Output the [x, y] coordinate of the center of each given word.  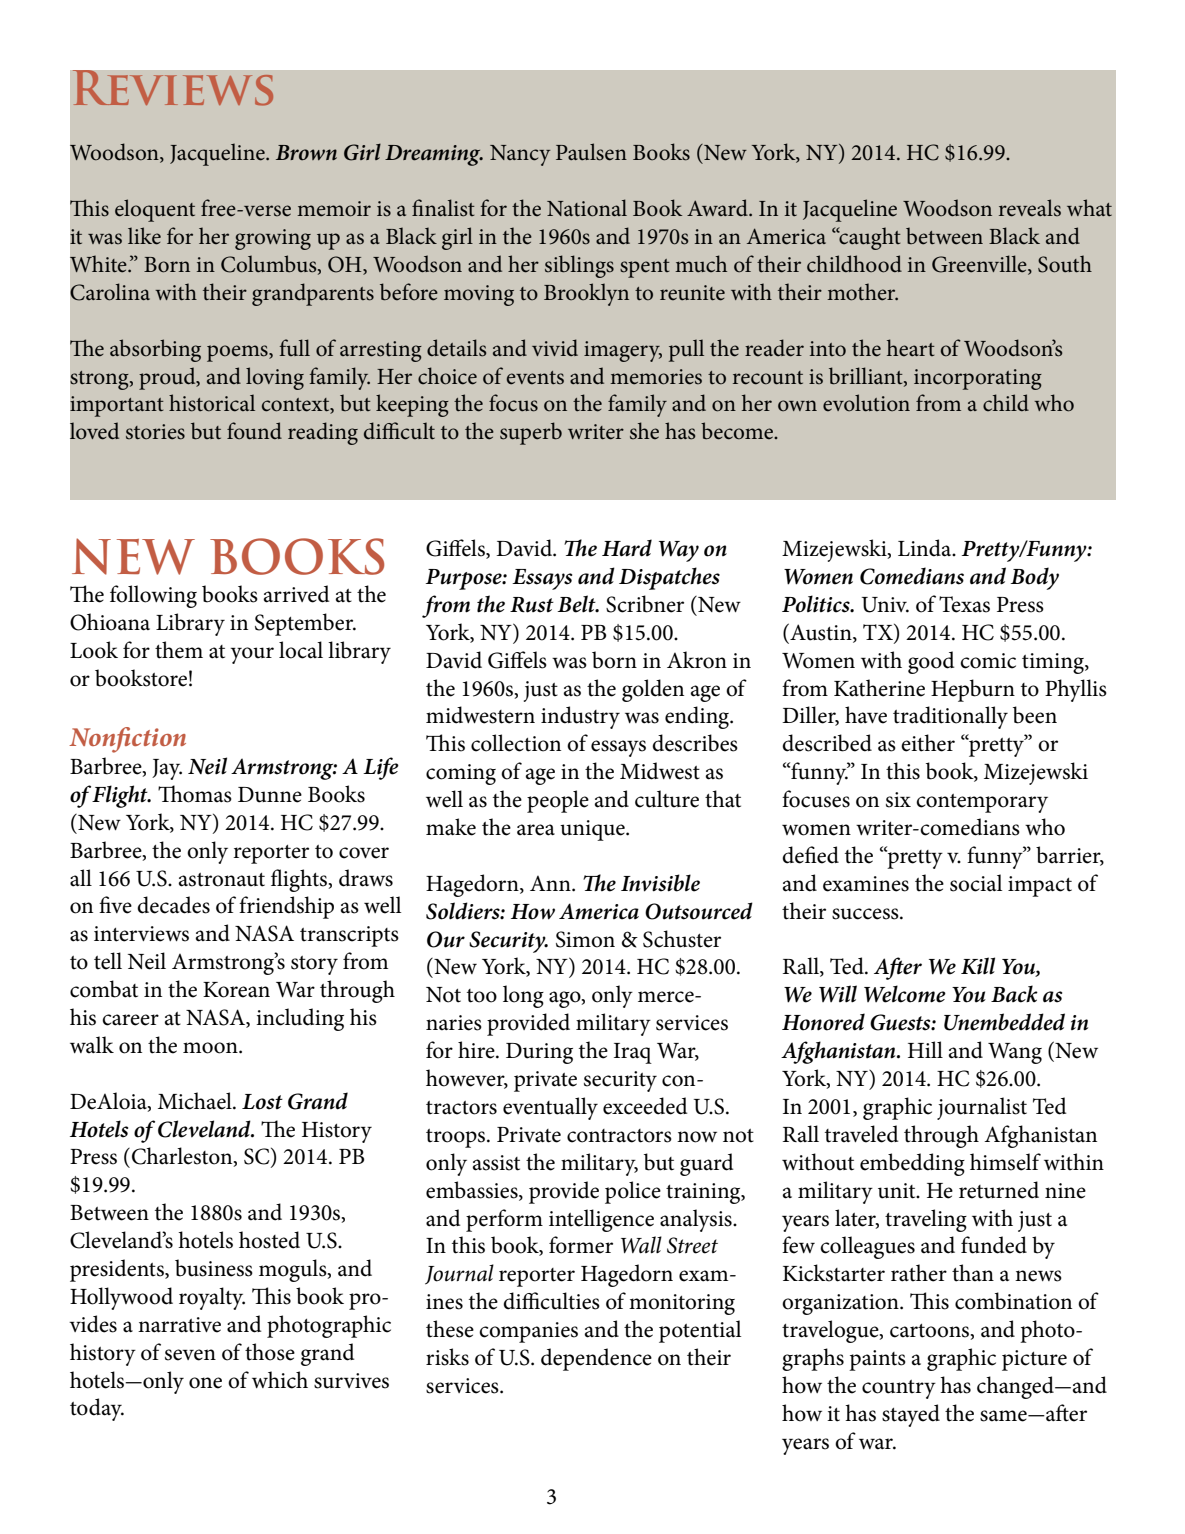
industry [580, 717]
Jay [167, 769]
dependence [596, 1359]
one [205, 1383]
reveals [1030, 208]
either [928, 743]
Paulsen [591, 152]
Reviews [173, 88]
